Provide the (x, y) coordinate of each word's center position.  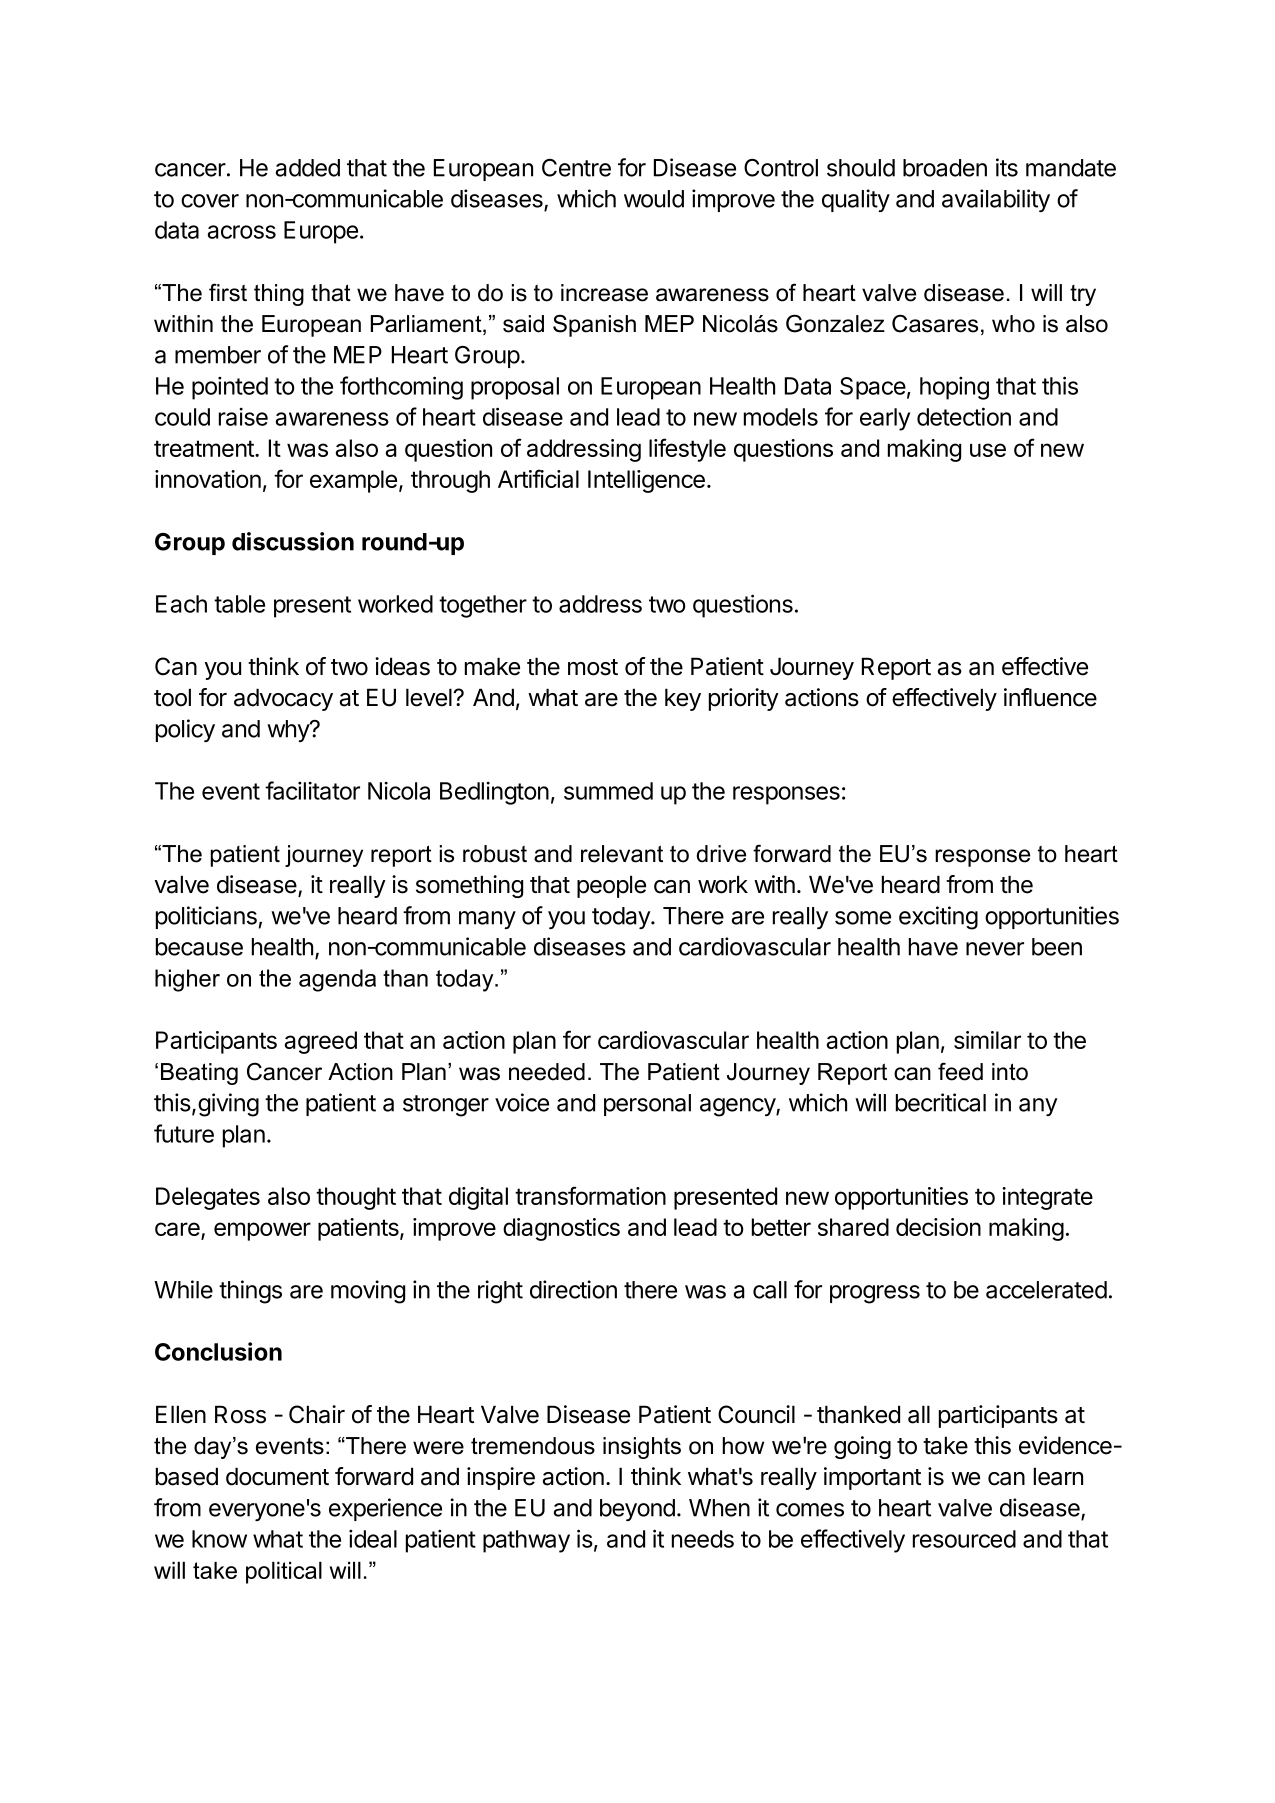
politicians (206, 917)
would (654, 199)
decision (938, 1227)
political (284, 1573)
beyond (637, 1510)
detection (964, 416)
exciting (938, 918)
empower (262, 1231)
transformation (590, 1195)
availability (996, 200)
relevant (622, 854)
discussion (293, 541)
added (308, 168)
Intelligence (646, 481)
